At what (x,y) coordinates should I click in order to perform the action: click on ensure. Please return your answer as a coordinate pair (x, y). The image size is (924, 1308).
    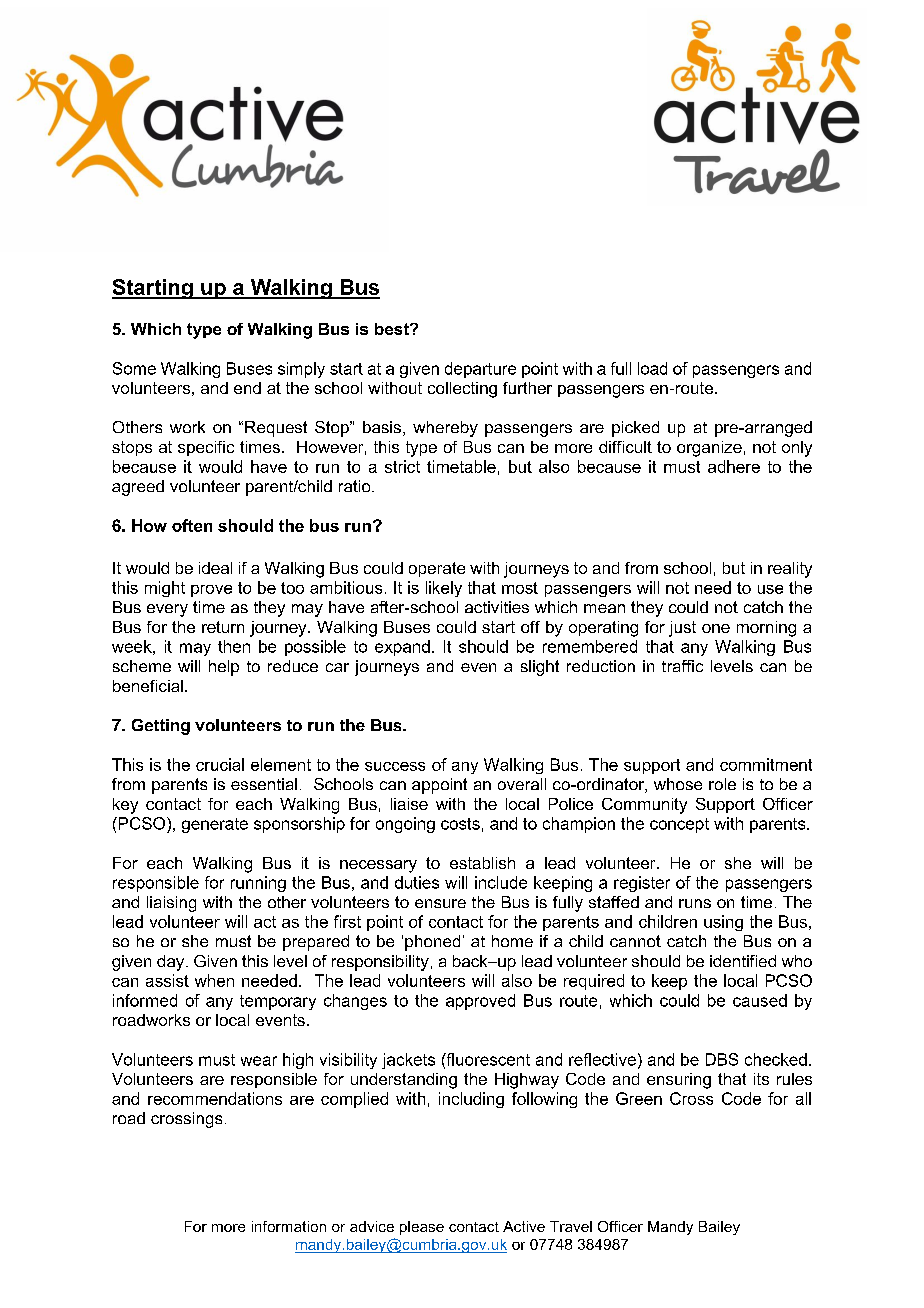
    Looking at the image, I should click on (440, 903).
